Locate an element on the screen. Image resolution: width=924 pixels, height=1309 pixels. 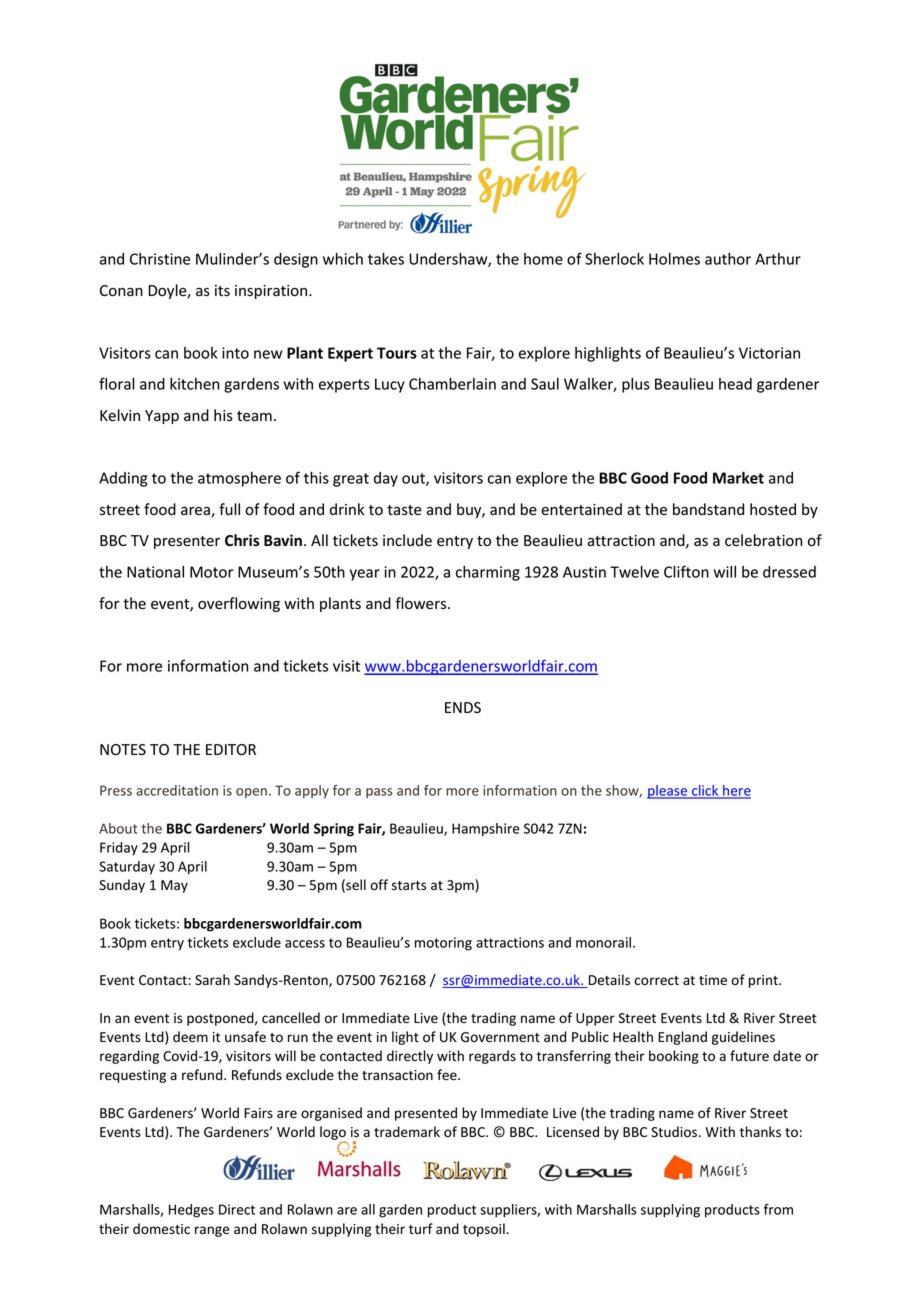
full is located at coordinates (229, 509).
